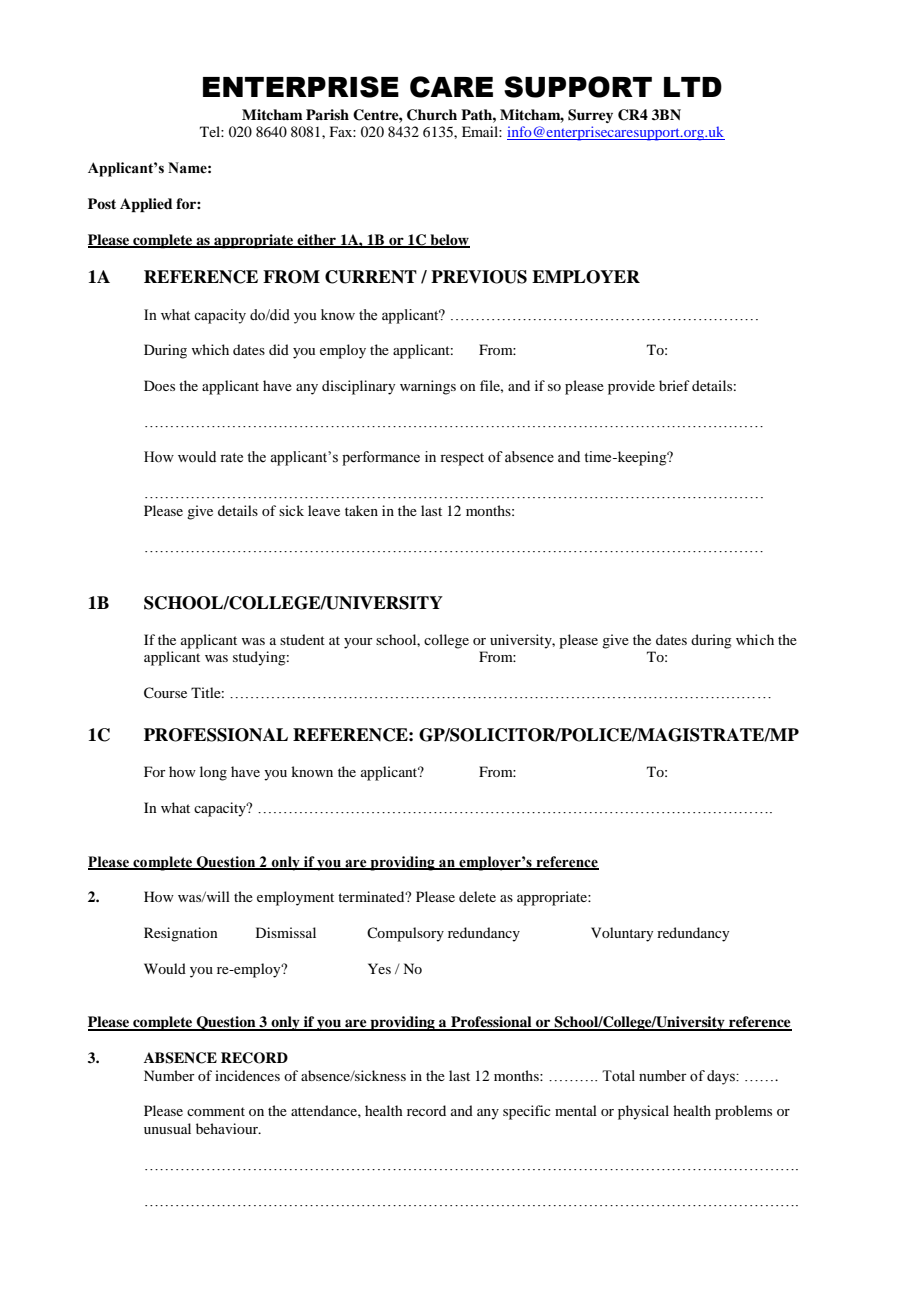  What do you see at coordinates (693, 87) in the document?
I see `LTD` at bounding box center [693, 87].
